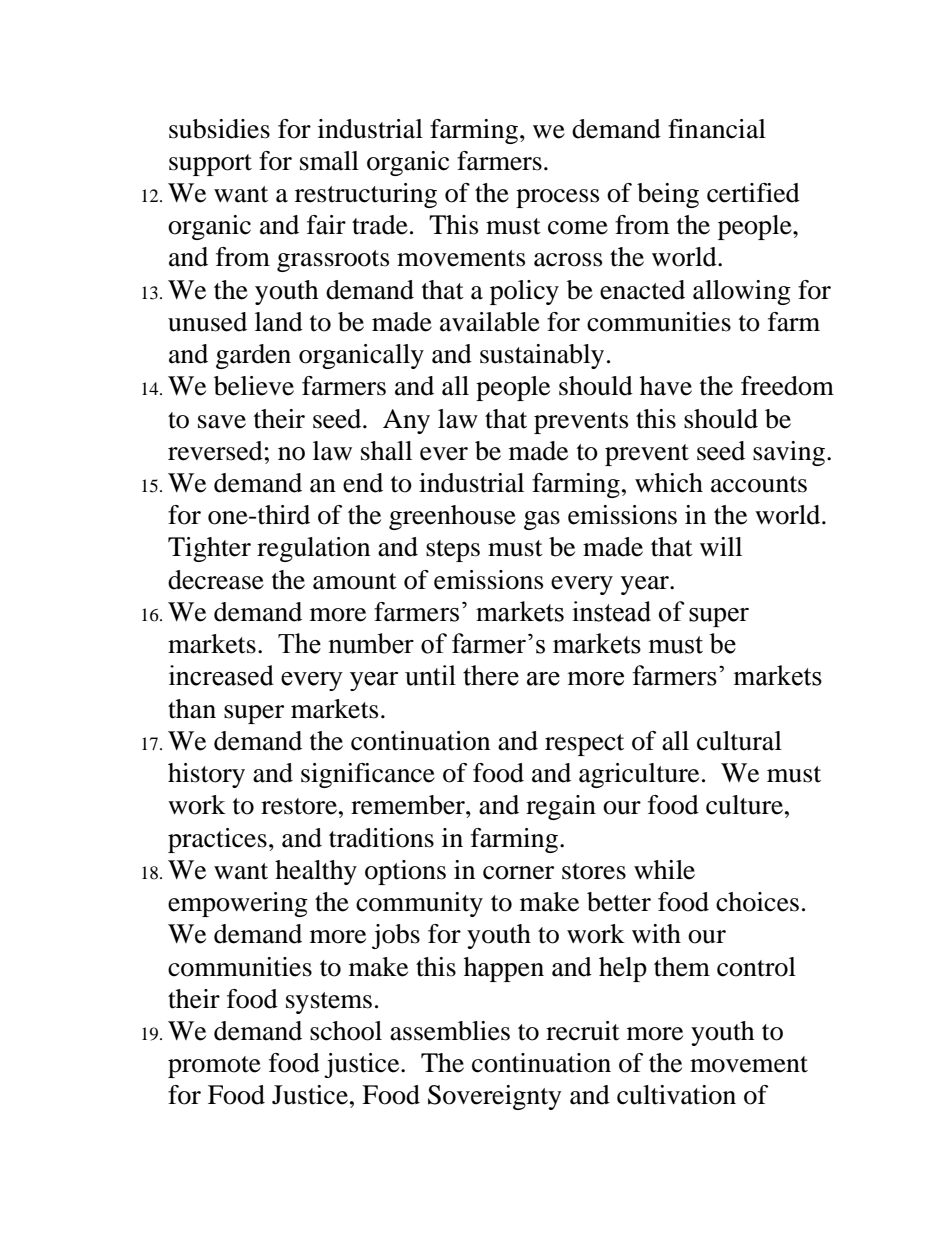 Image resolution: width=952 pixels, height=1233 pixels. What do you see at coordinates (717, 129) in the screenshot?
I see `financial` at bounding box center [717, 129].
